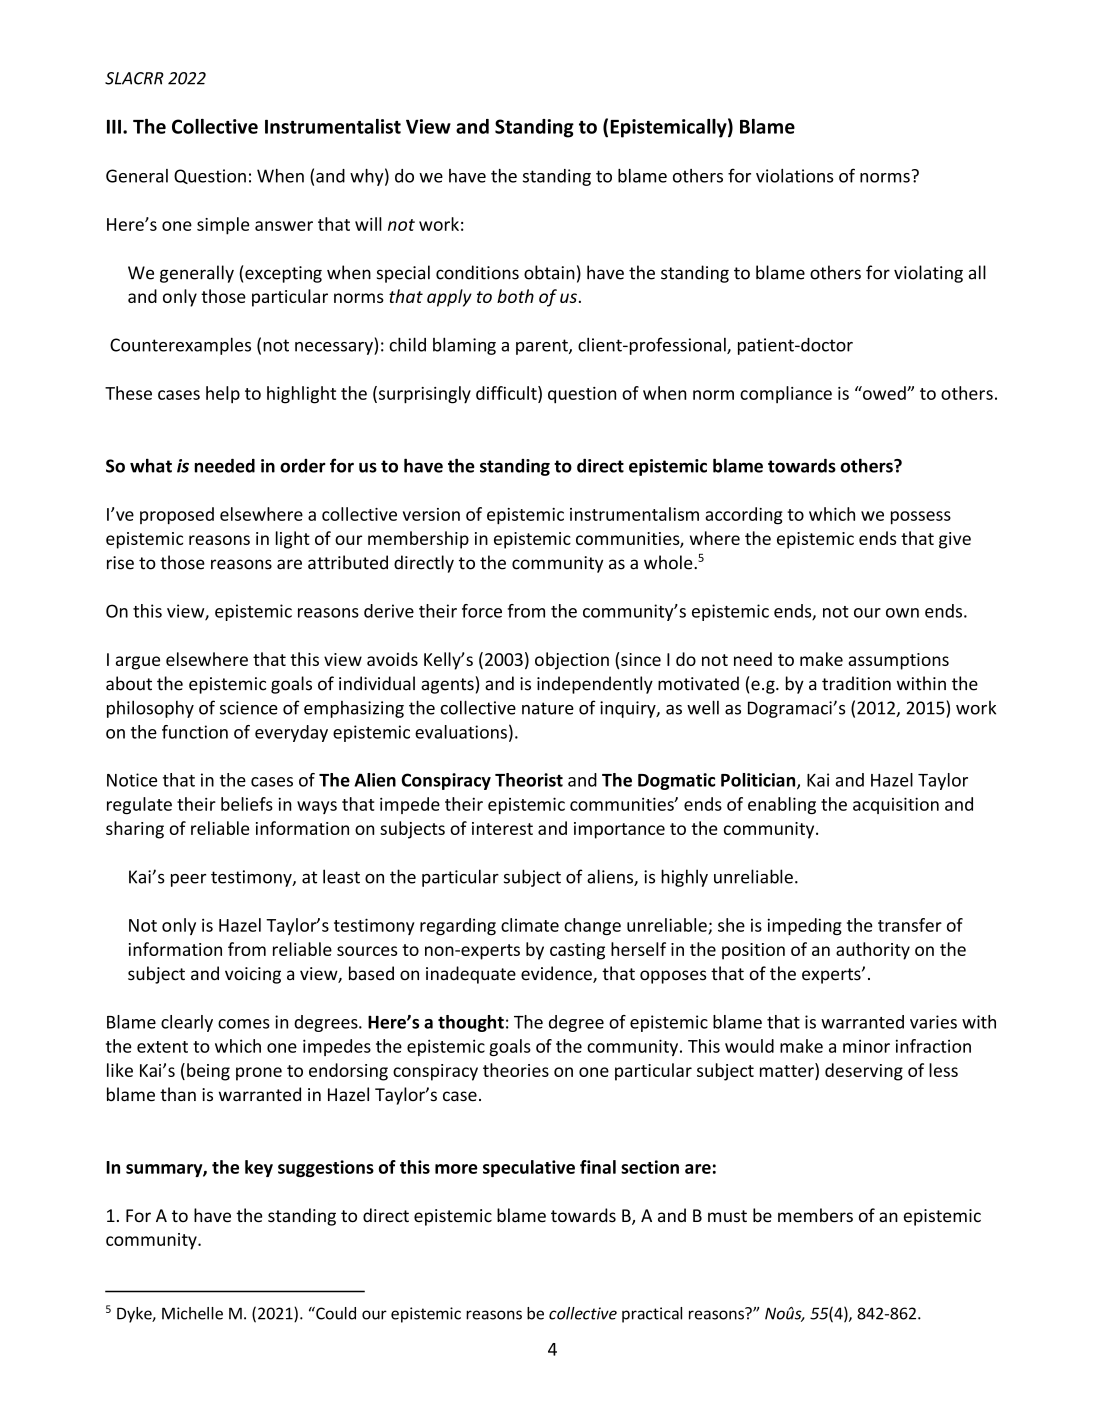 This page has height=1426, width=1102. Describe the element at coordinates (195, 732) in the page. I see `function` at that location.
